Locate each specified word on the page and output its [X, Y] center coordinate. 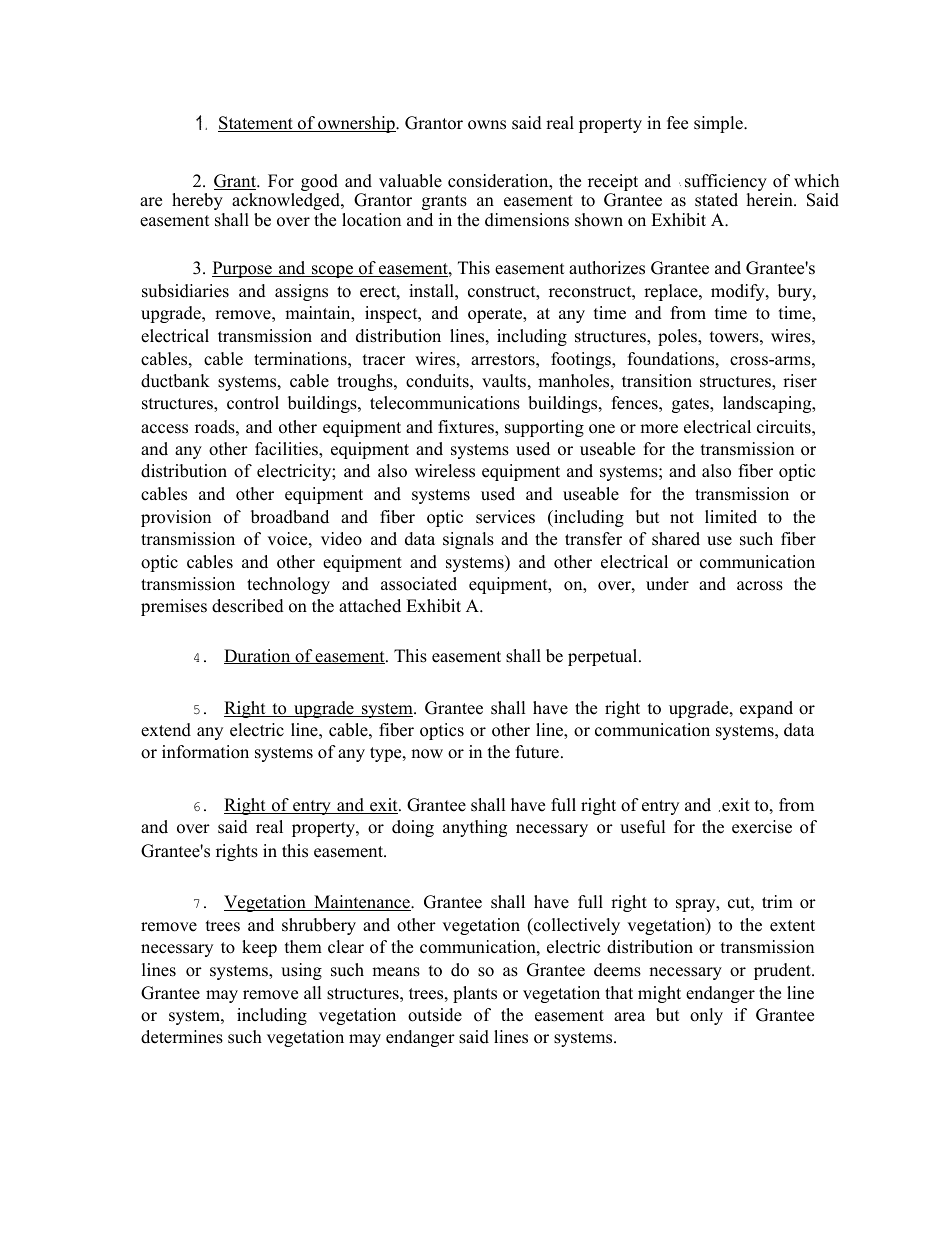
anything [475, 828]
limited [731, 517]
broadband [290, 517]
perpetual [602, 657]
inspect [392, 314]
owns [487, 125]
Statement [256, 124]
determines [182, 1037]
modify [739, 292]
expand [766, 709]
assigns [301, 292]
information [205, 752]
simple [719, 124]
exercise [762, 827]
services [505, 517]
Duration [258, 656]
